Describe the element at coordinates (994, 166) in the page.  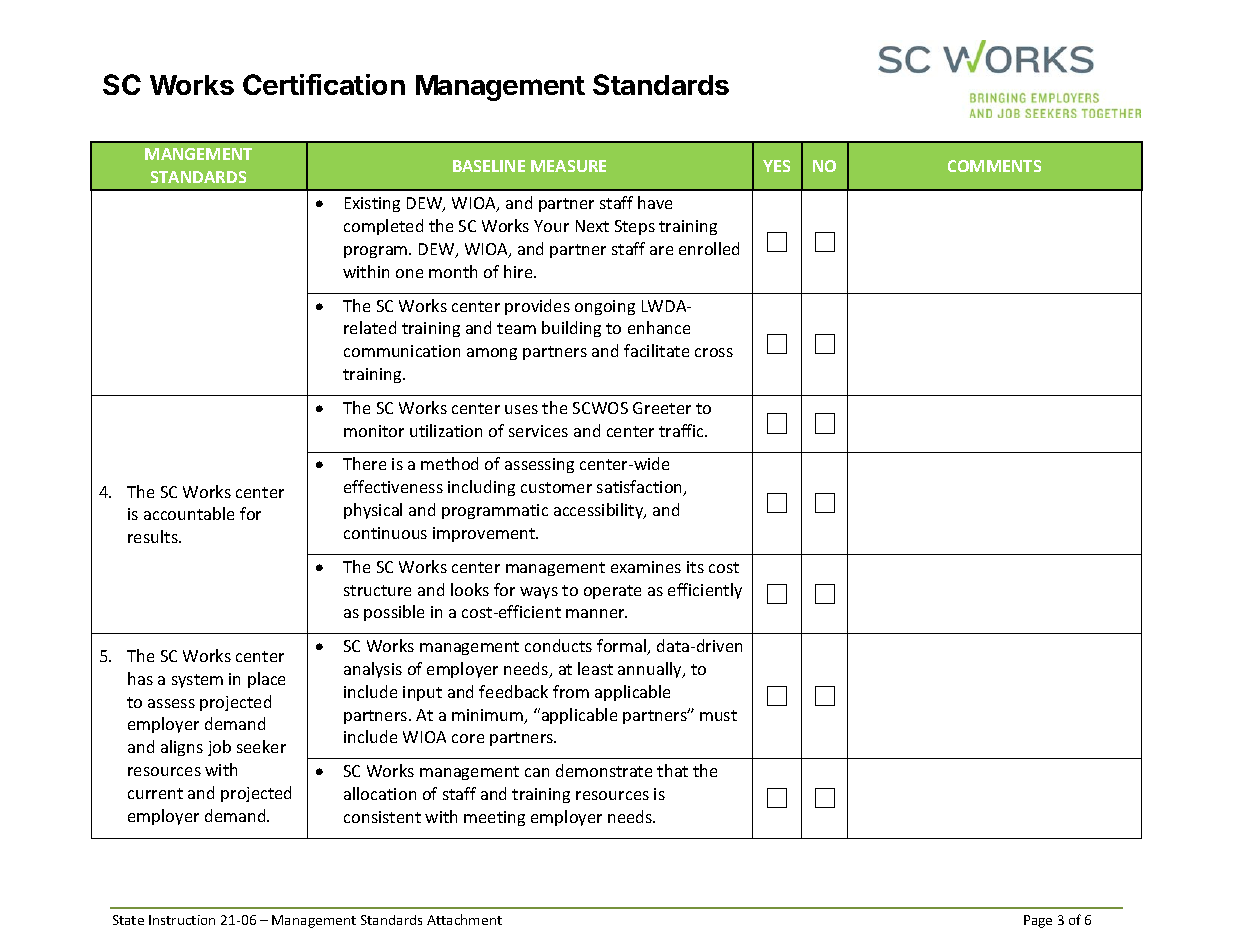
I see `COMMENTS` at that location.
